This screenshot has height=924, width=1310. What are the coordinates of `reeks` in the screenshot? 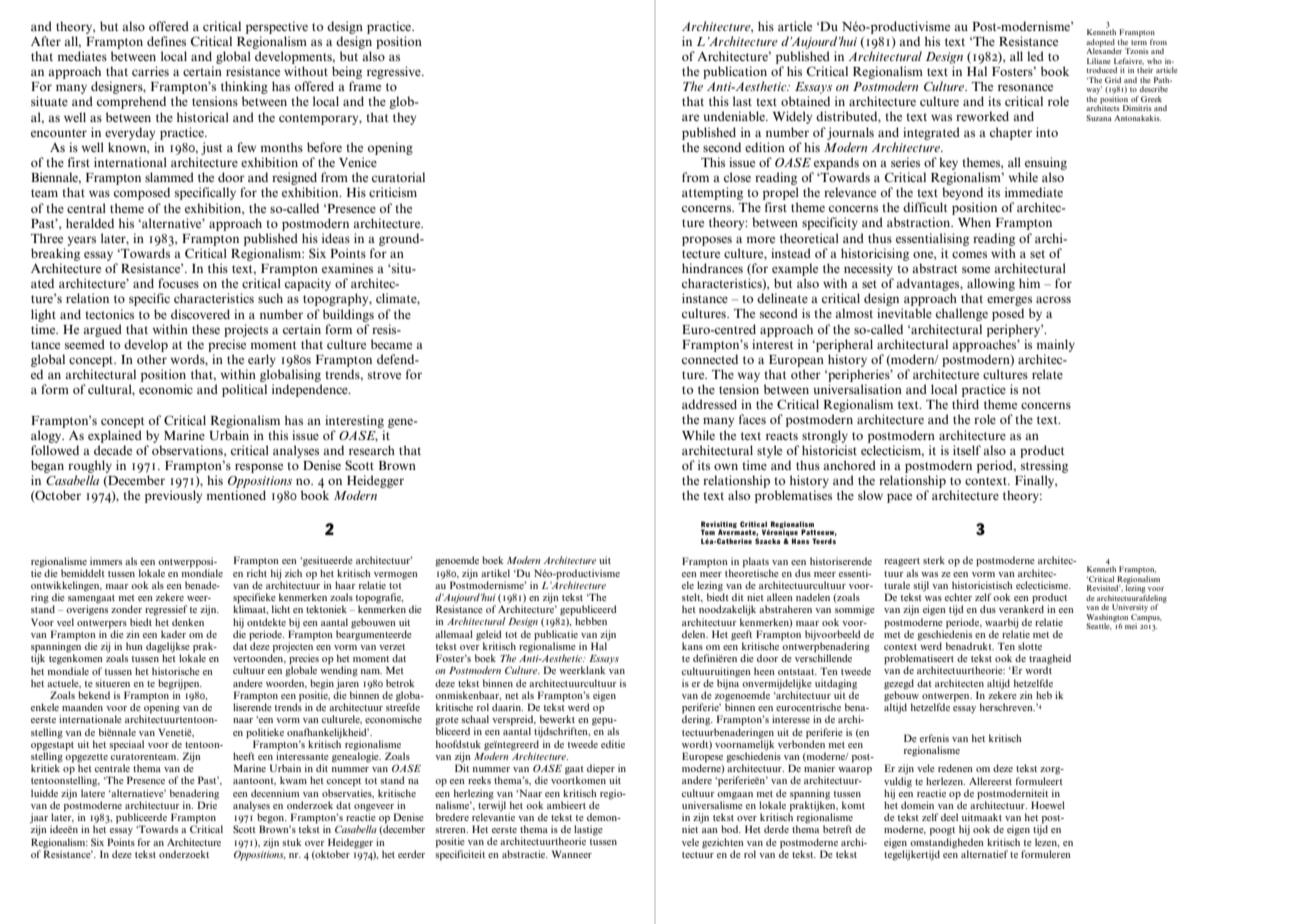 It's located at (479, 780).
